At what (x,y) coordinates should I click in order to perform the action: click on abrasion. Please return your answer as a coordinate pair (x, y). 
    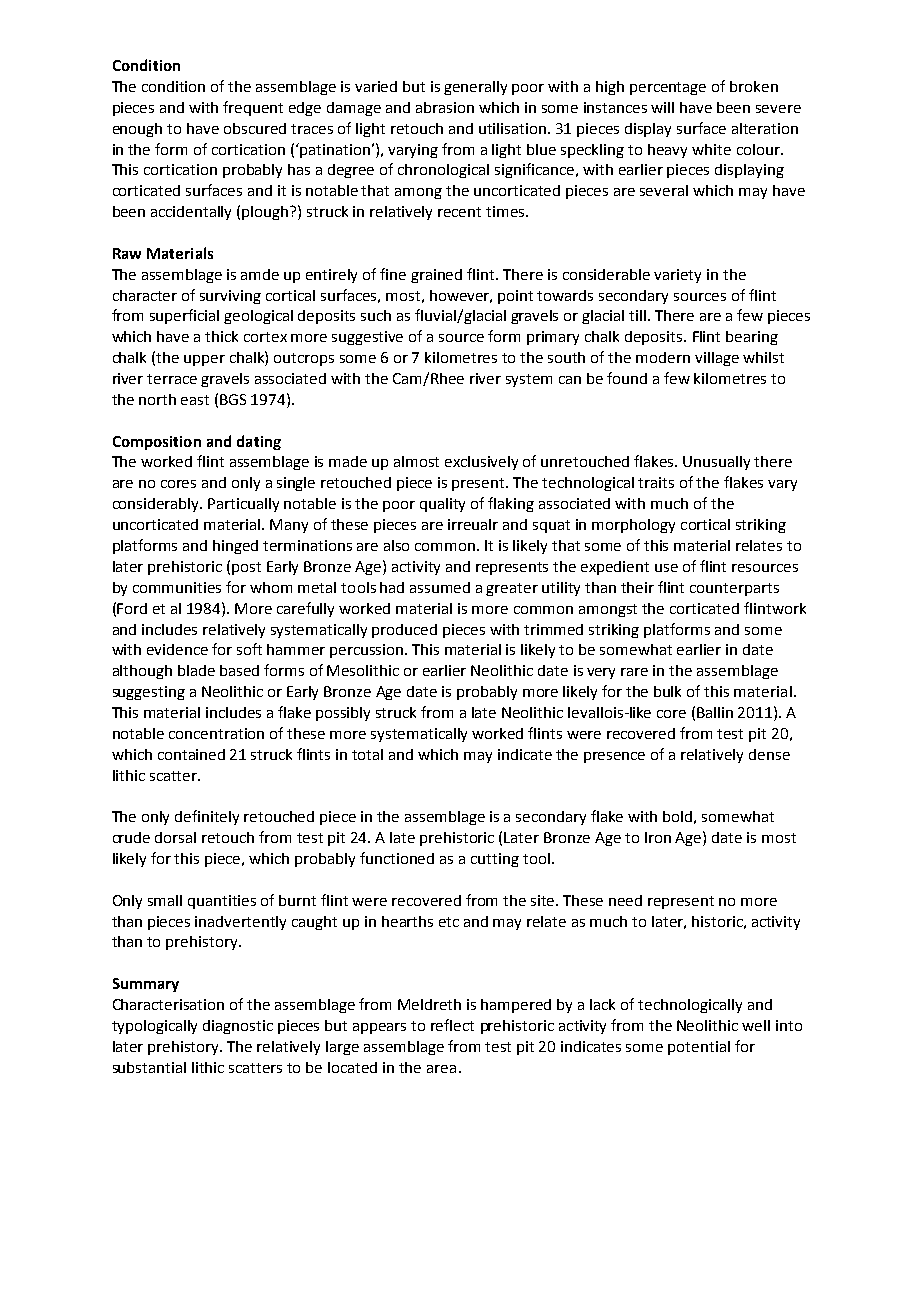
    Looking at the image, I should click on (445, 107).
